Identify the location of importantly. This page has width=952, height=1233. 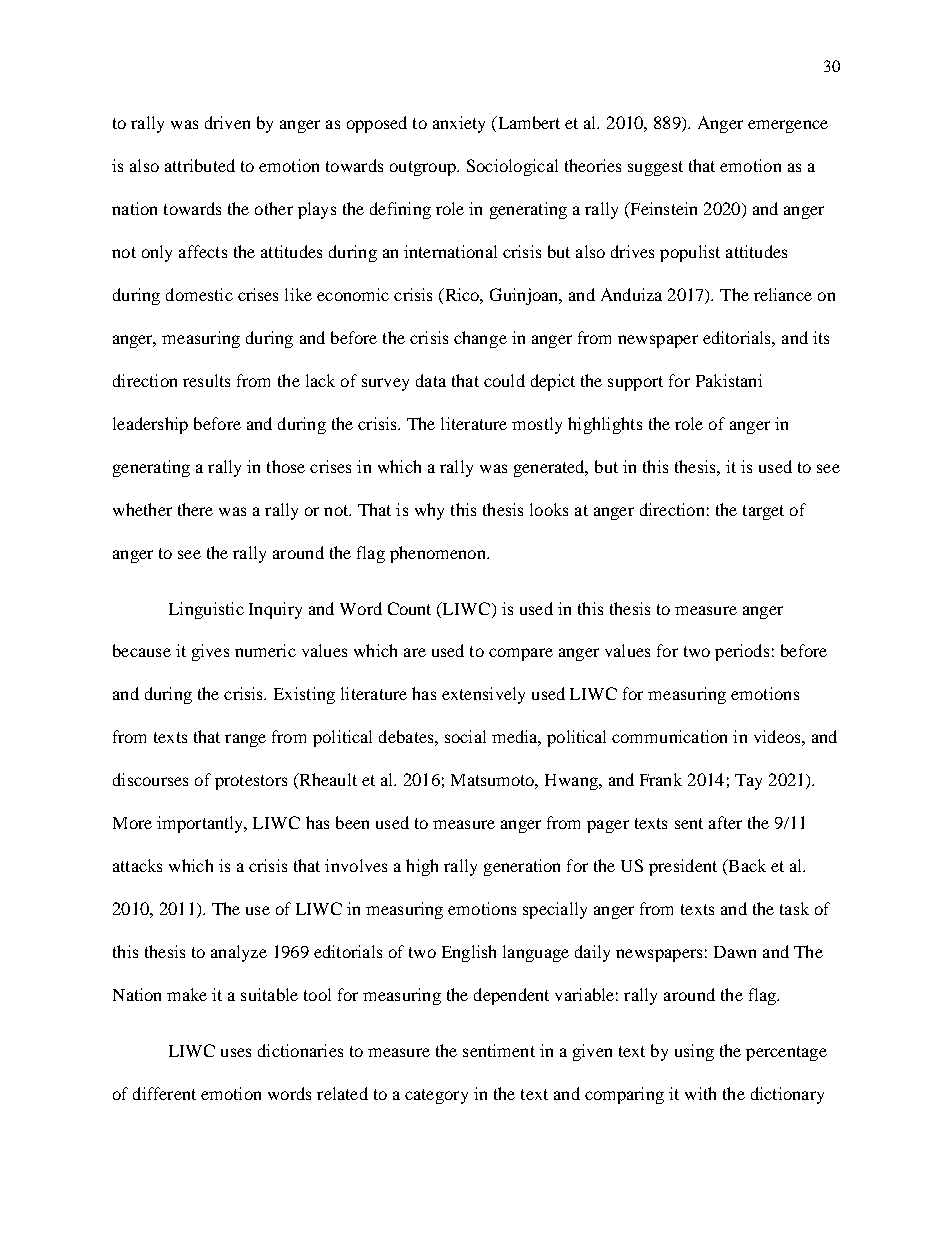
(201, 824).
